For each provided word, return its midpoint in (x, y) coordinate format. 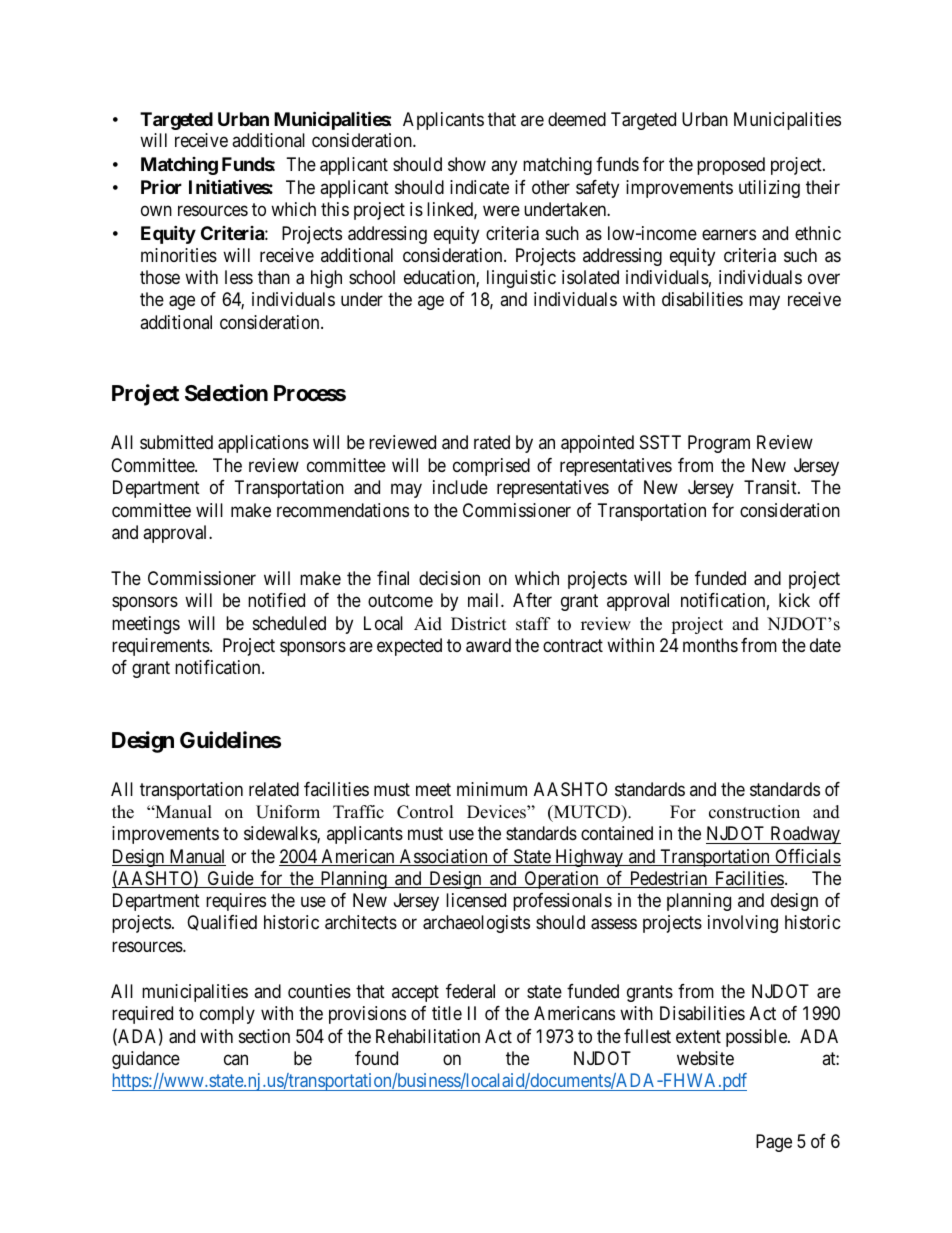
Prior (161, 187)
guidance (146, 1060)
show (467, 164)
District (479, 624)
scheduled (289, 623)
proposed (731, 166)
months (710, 645)
